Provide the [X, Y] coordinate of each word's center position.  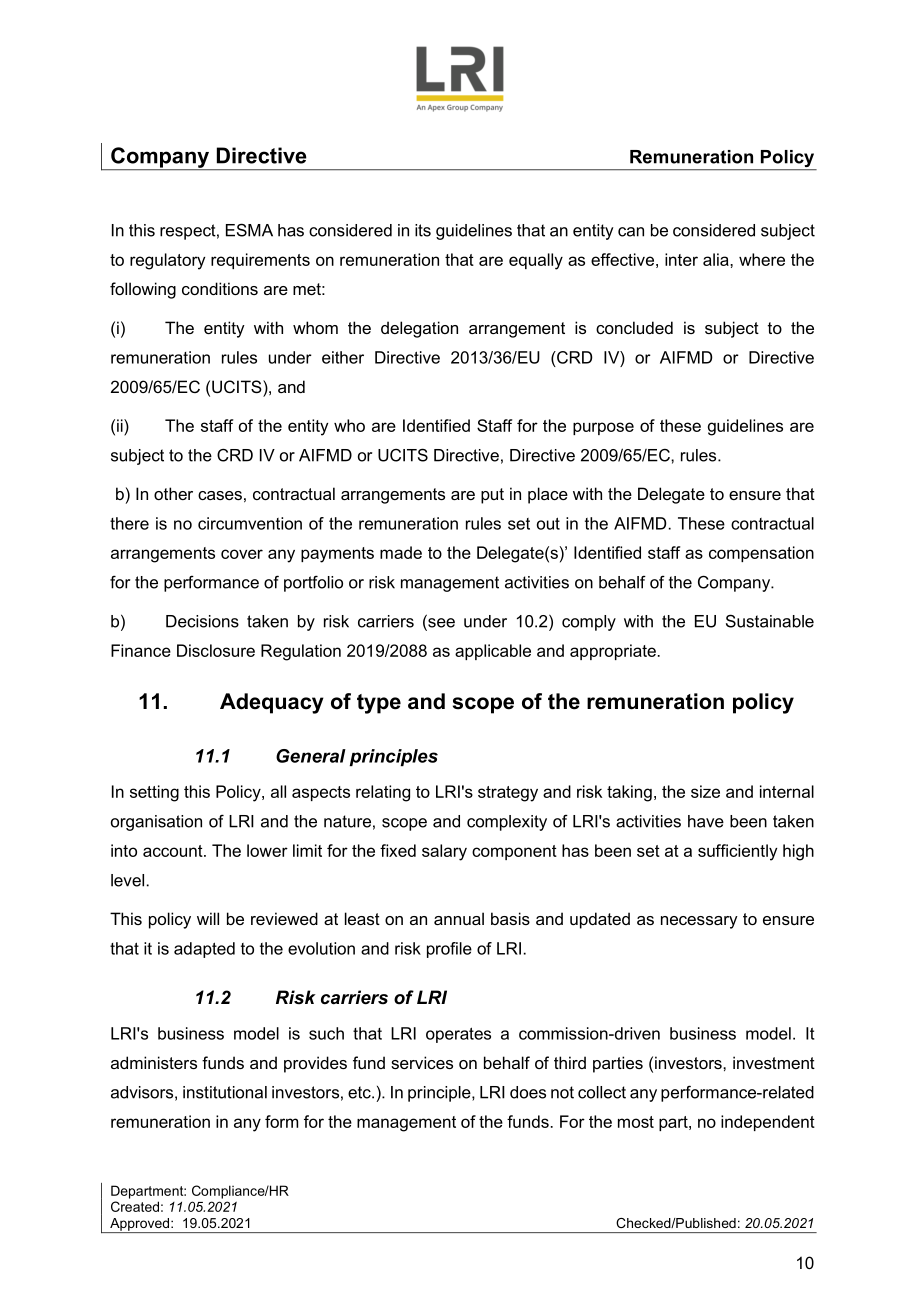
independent [768, 1123]
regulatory [167, 261]
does [528, 1092]
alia [717, 259]
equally [536, 261]
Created [135, 1206]
